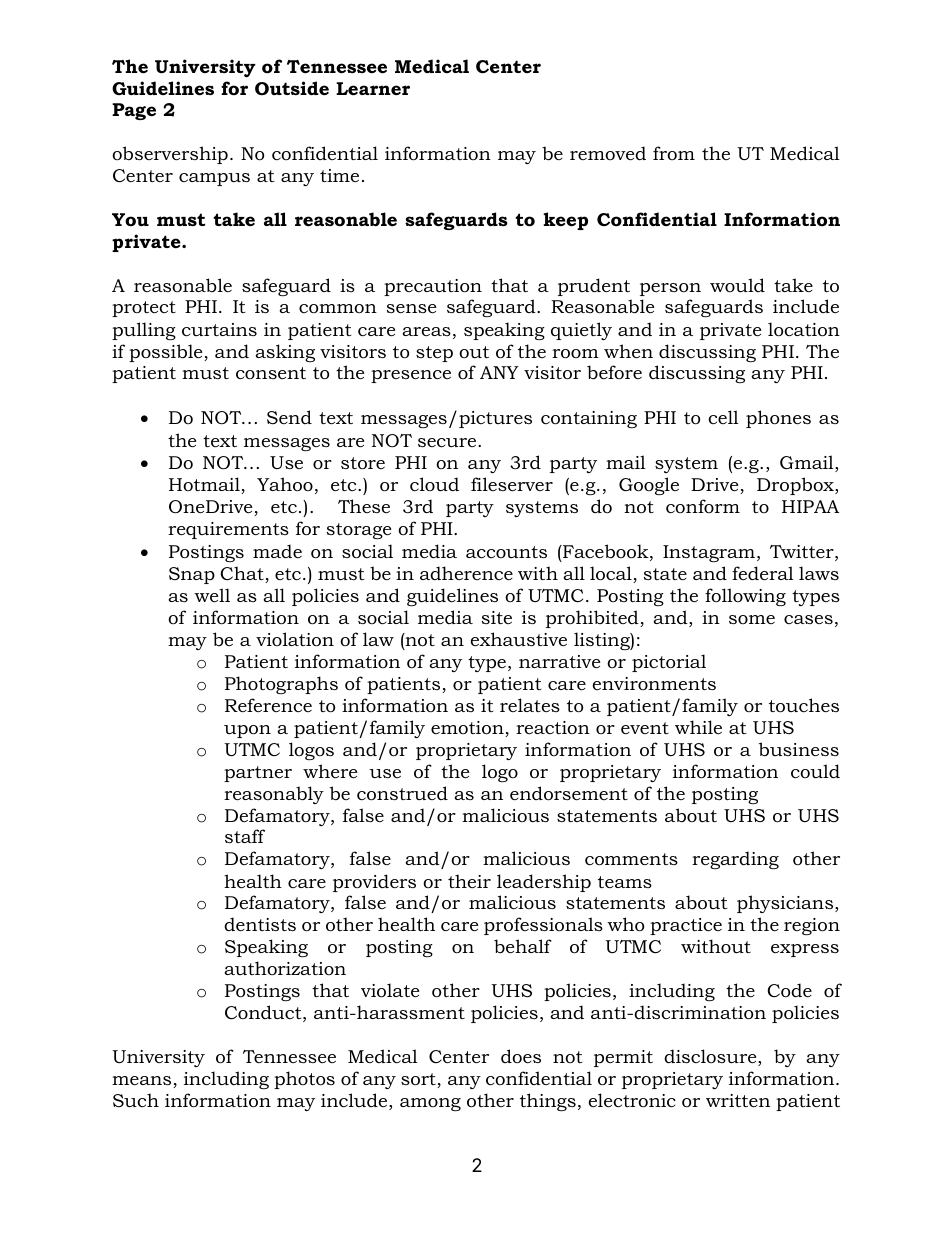  Describe the element at coordinates (674, 153) in the screenshot. I see `from` at that location.
